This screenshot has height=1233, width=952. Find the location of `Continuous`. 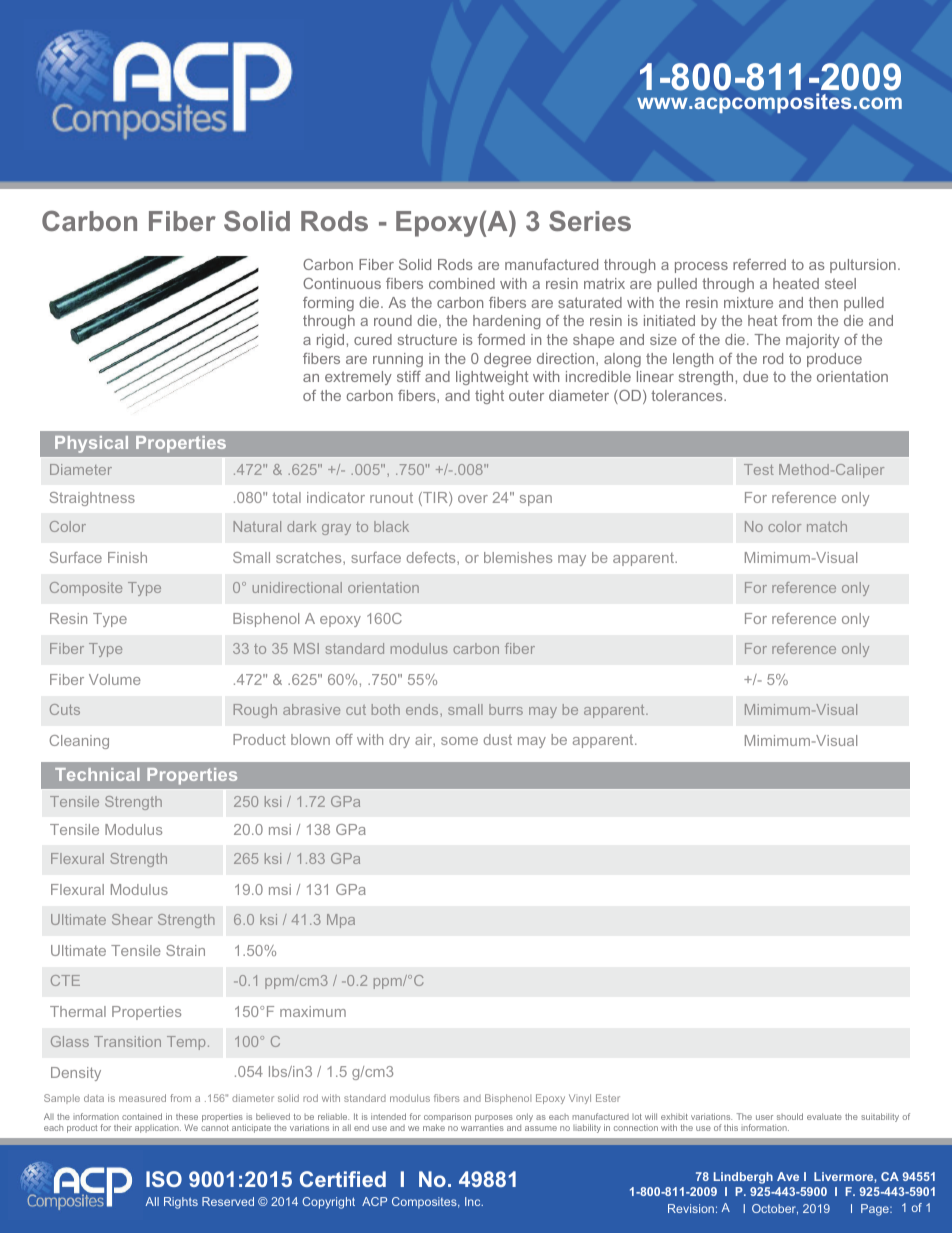

Continuous is located at coordinates (342, 283).
